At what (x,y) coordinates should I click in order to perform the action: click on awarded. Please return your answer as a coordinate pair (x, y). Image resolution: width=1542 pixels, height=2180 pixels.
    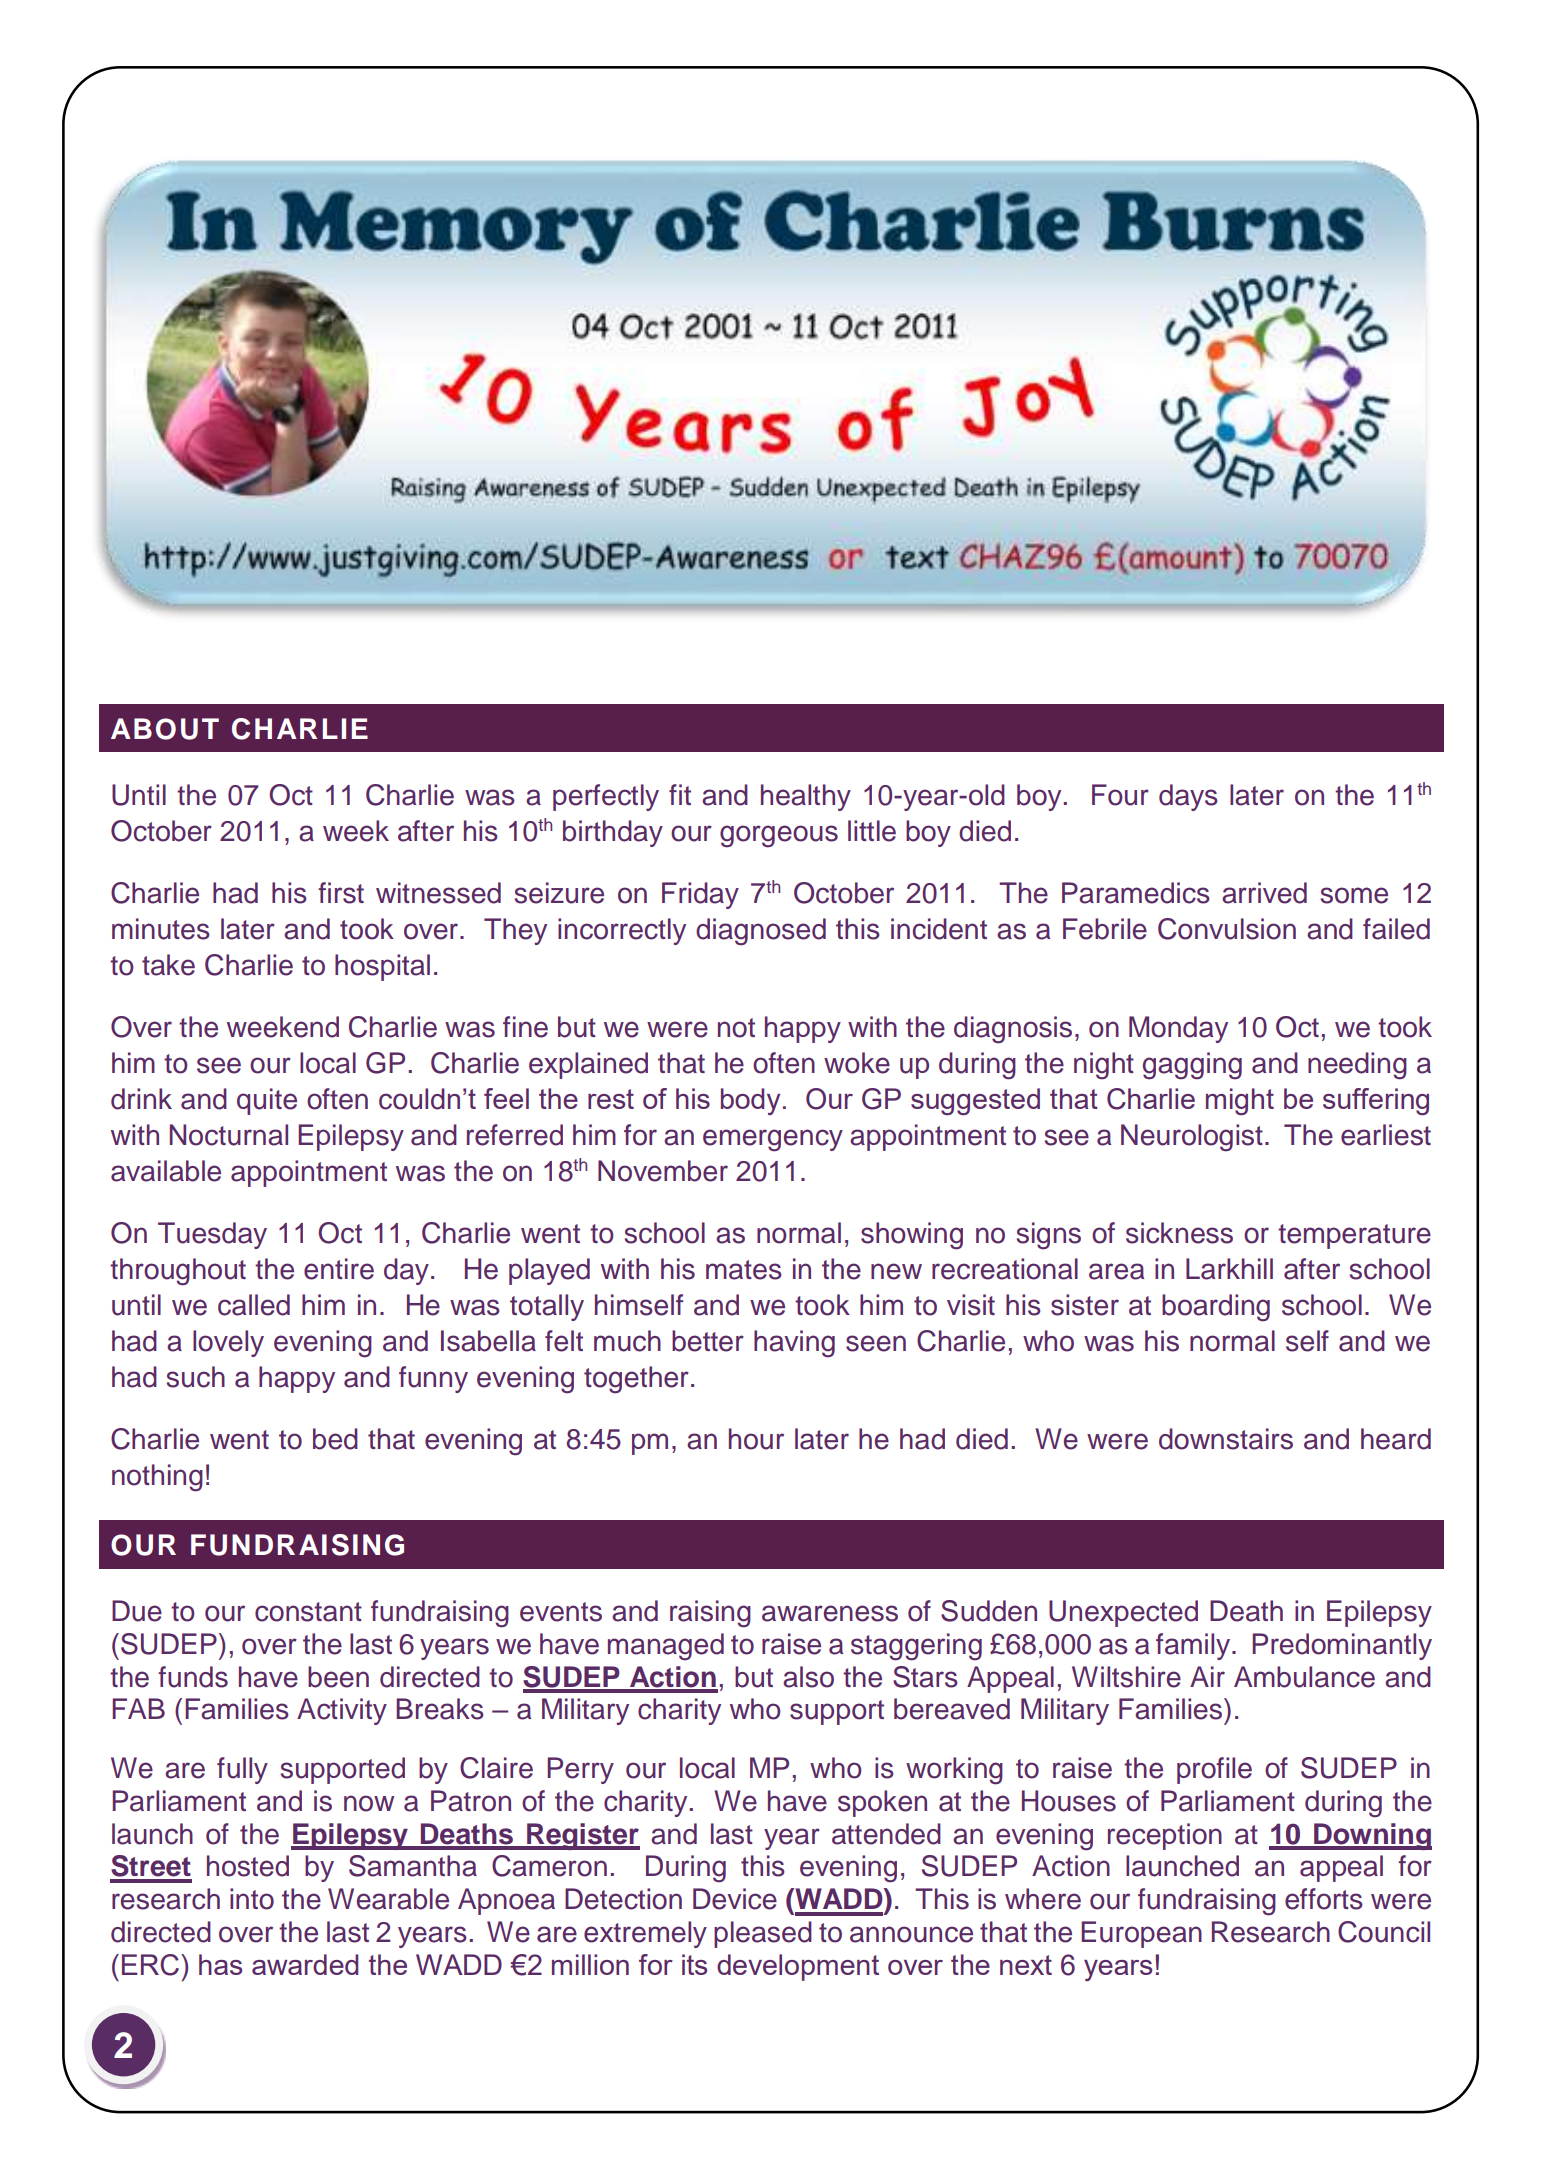
    Looking at the image, I should click on (305, 1964).
